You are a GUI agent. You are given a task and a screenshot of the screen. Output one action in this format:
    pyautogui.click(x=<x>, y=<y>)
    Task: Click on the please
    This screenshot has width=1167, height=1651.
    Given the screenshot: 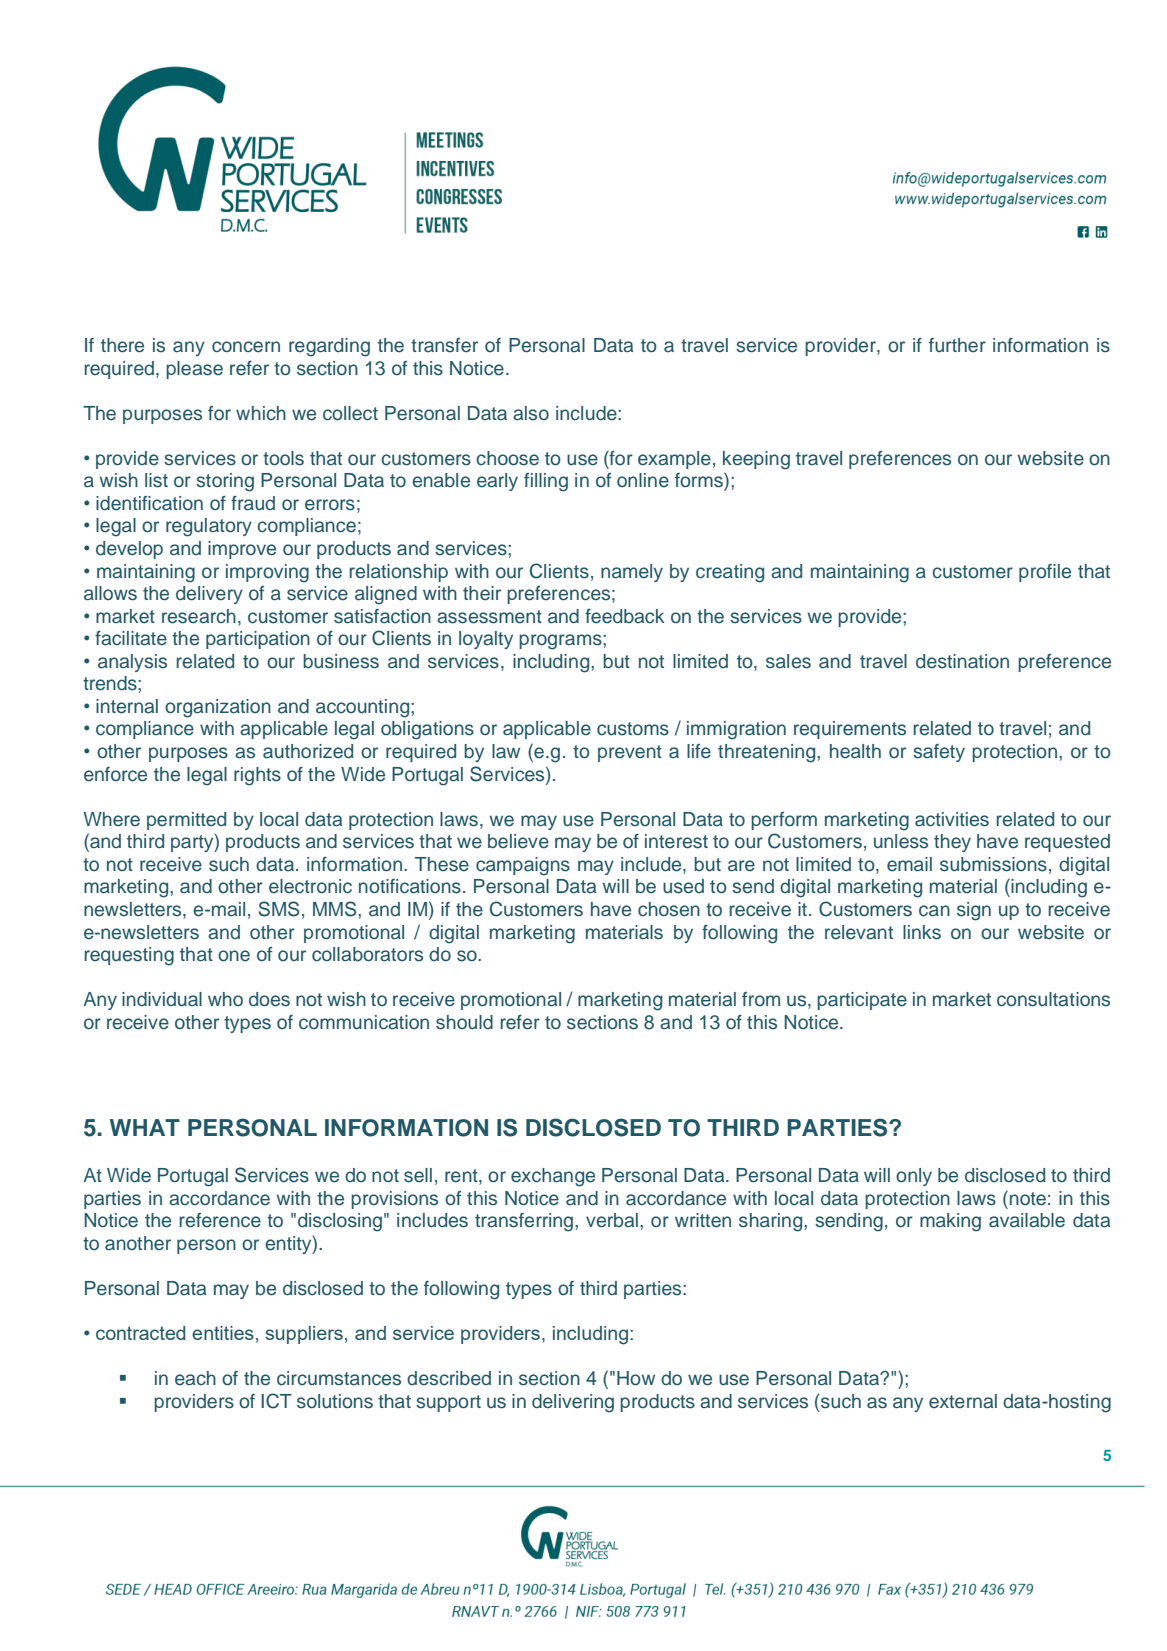 What is the action you would take?
    pyautogui.click(x=194, y=370)
